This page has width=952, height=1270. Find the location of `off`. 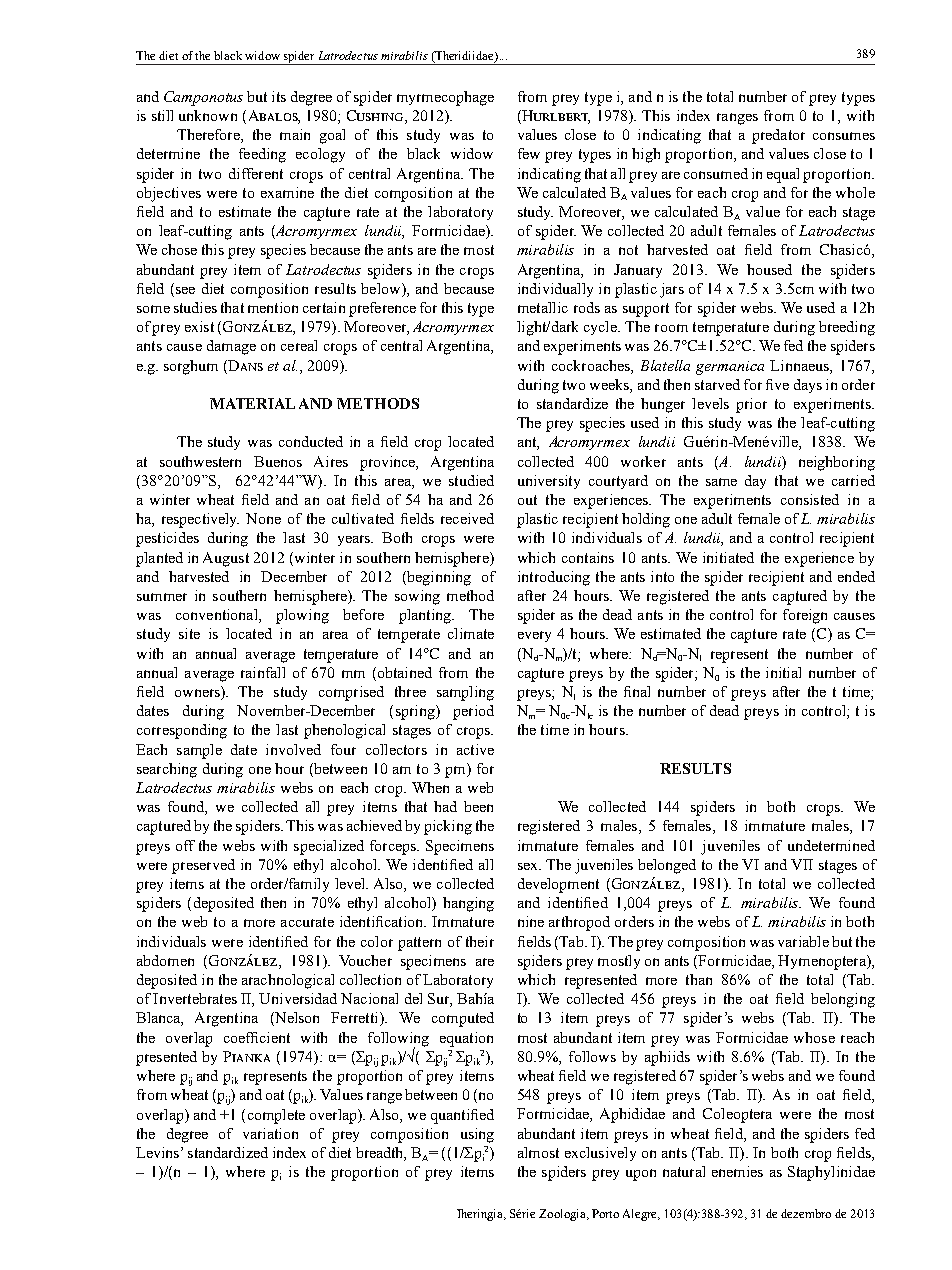

off is located at coordinates (185, 845).
